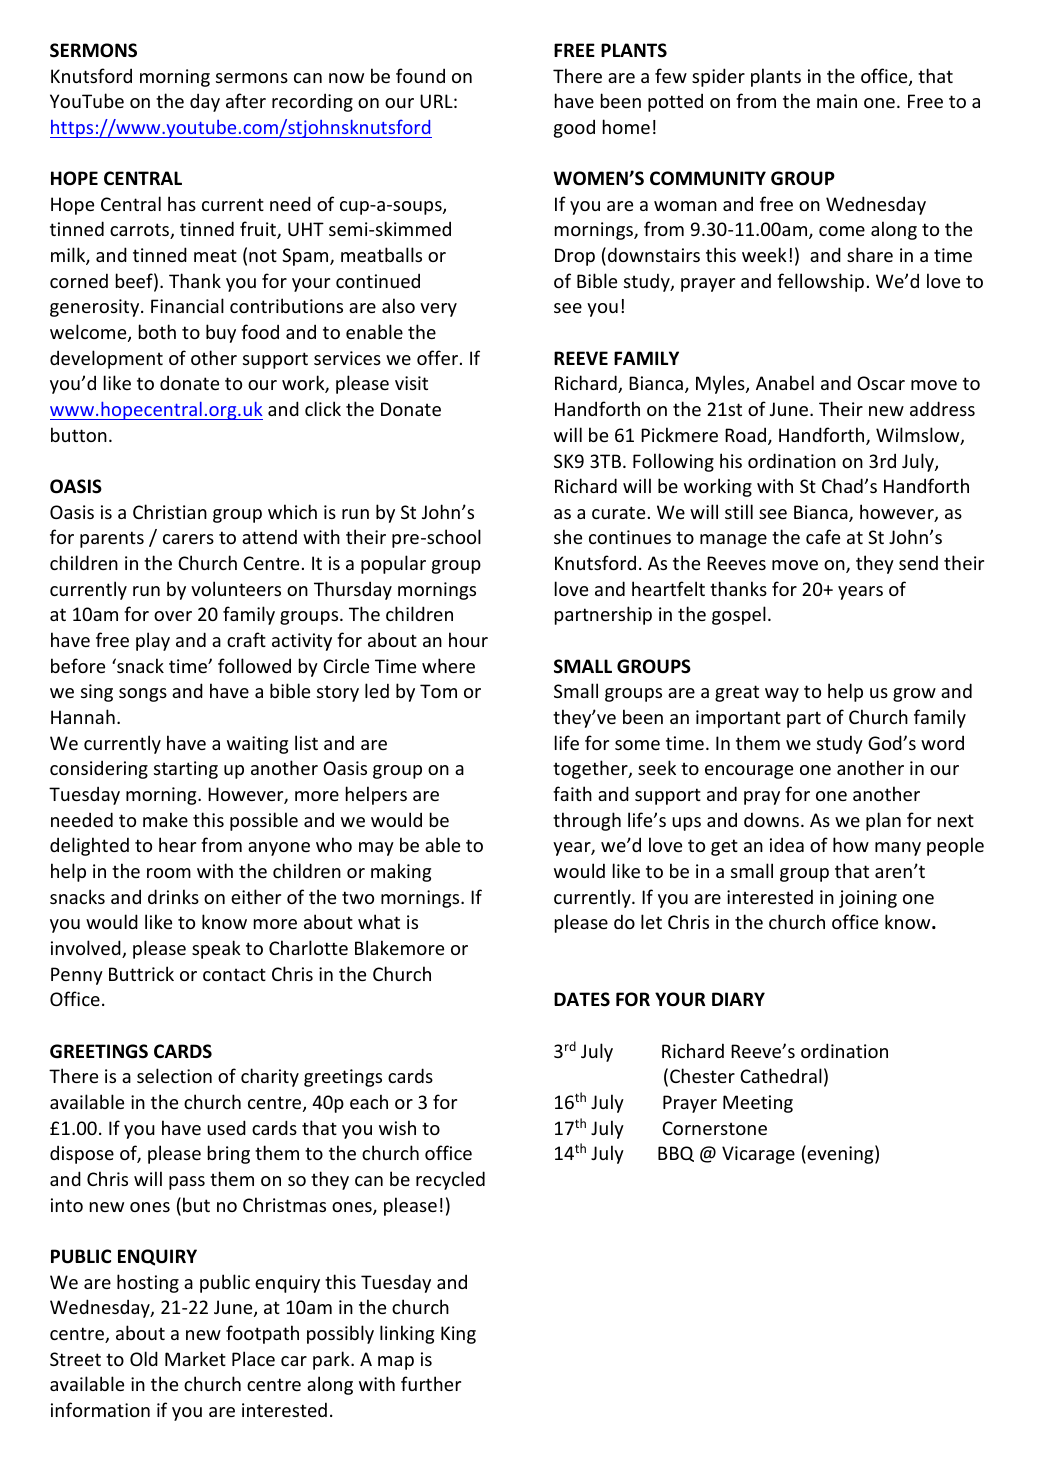  I want to click on main, so click(837, 101).
